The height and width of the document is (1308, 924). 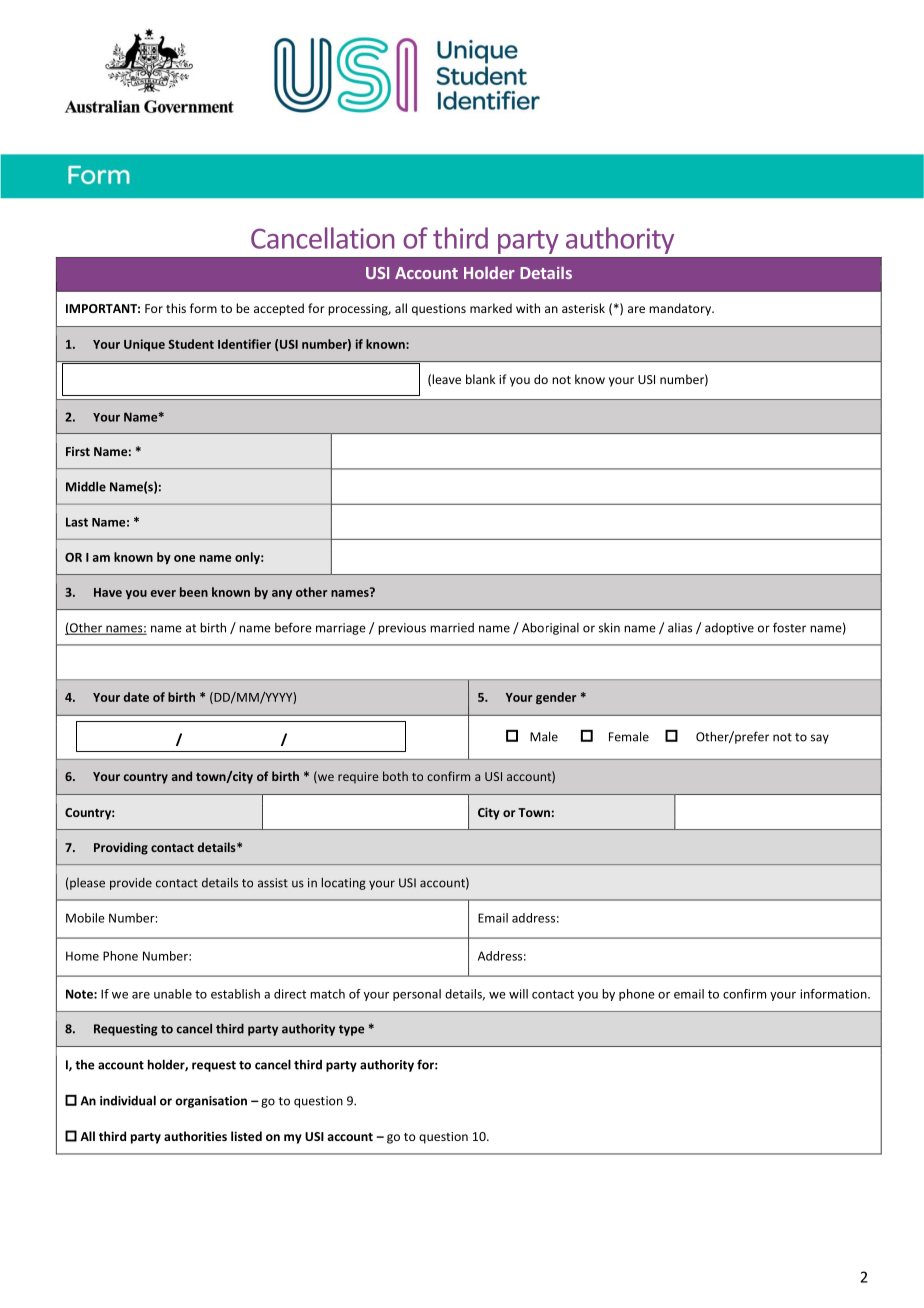 What do you see at coordinates (491, 308) in the document?
I see `marked` at bounding box center [491, 308].
